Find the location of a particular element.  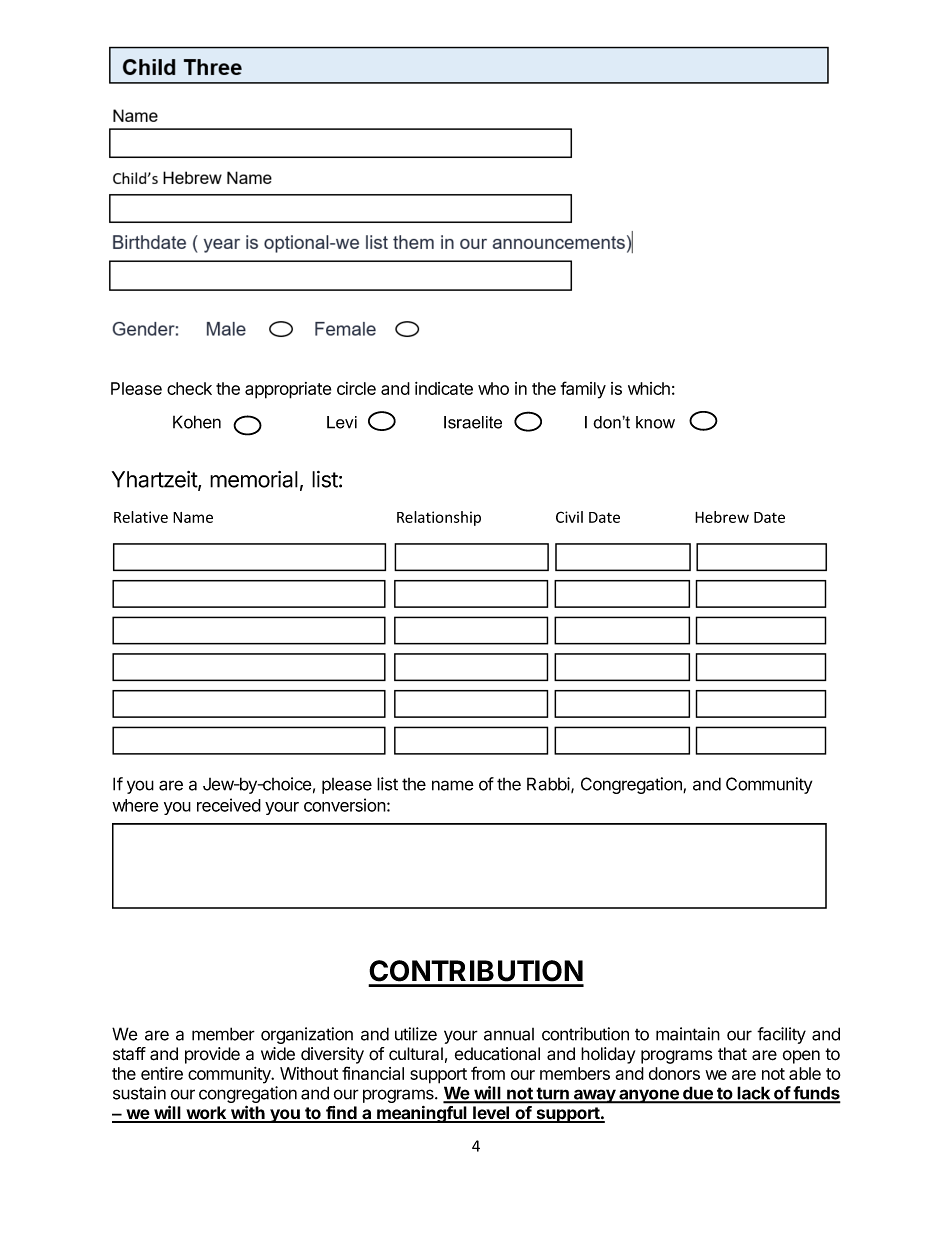

know is located at coordinates (655, 422).
